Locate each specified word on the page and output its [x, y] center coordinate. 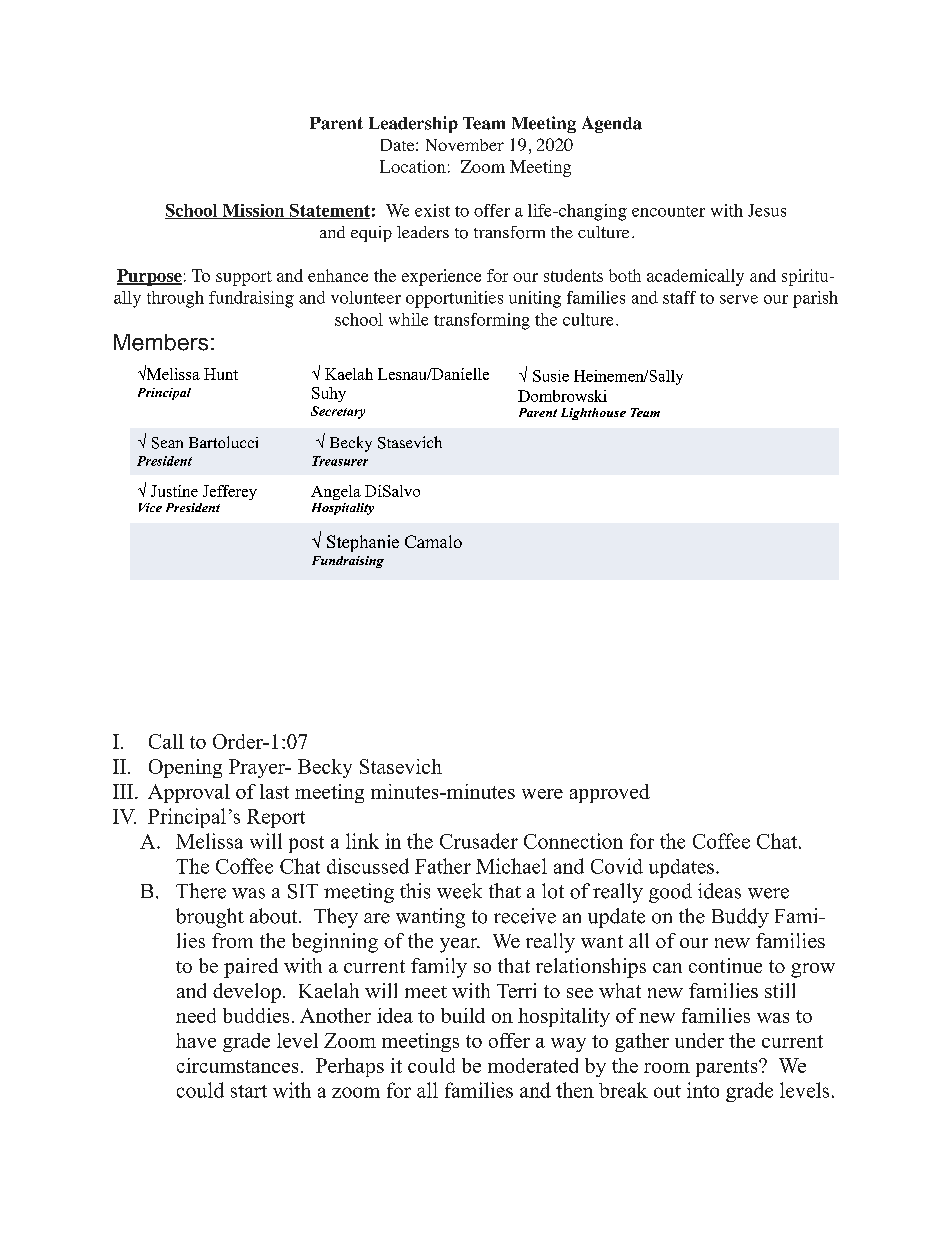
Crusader [479, 841]
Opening [185, 768]
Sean [167, 443]
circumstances [237, 1065]
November [465, 145]
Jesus [767, 210]
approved [610, 793]
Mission [253, 211]
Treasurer [340, 461]
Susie [551, 376]
